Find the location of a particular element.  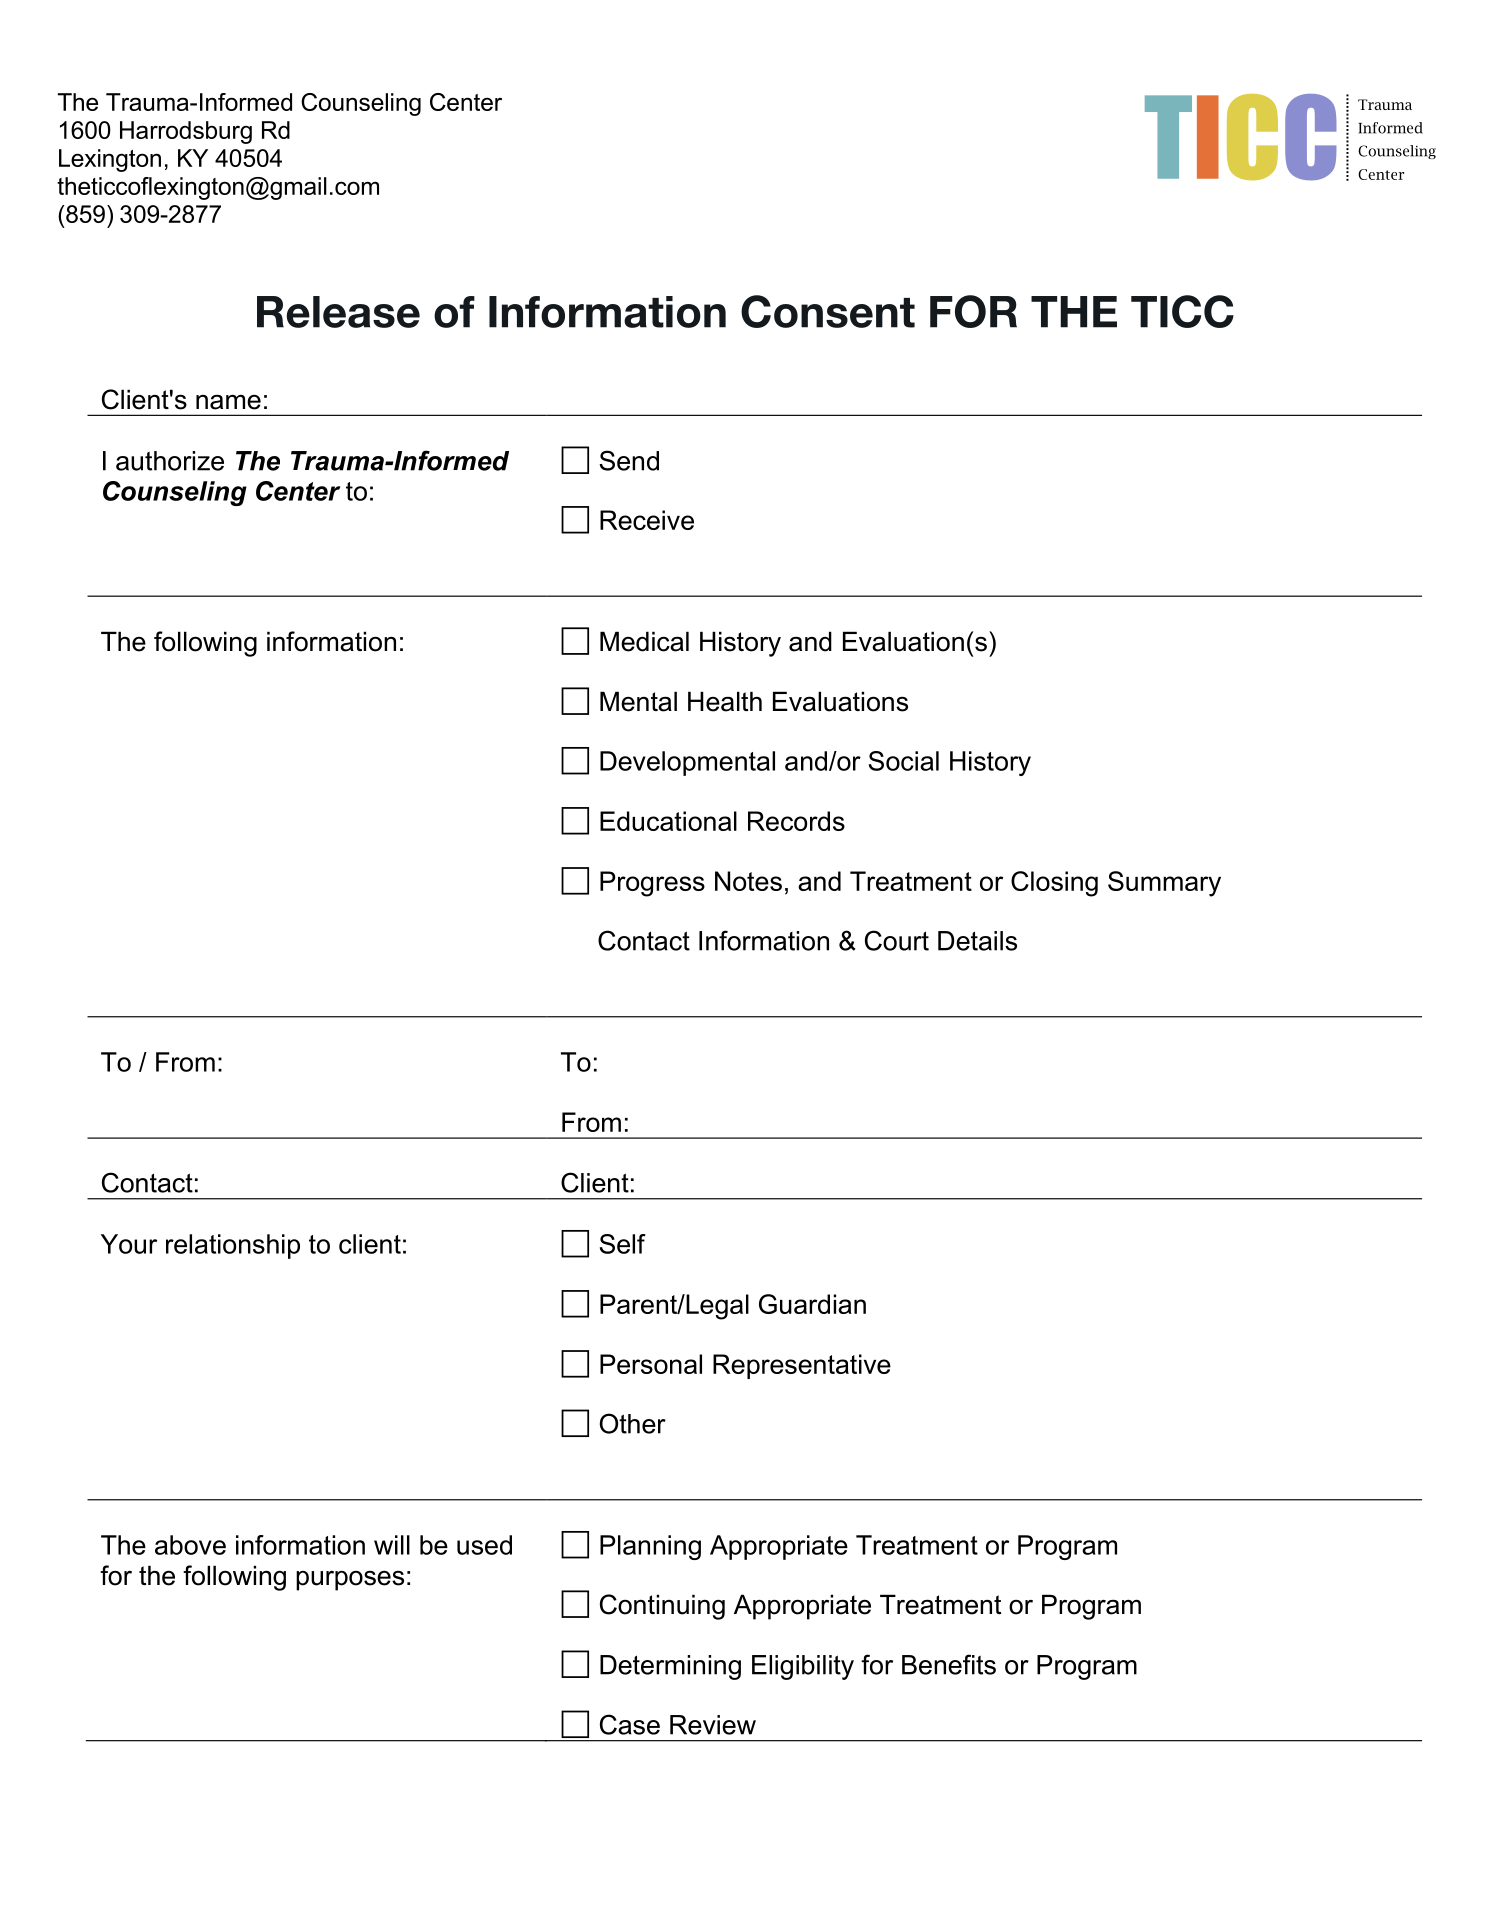

name is located at coordinates (228, 402).
